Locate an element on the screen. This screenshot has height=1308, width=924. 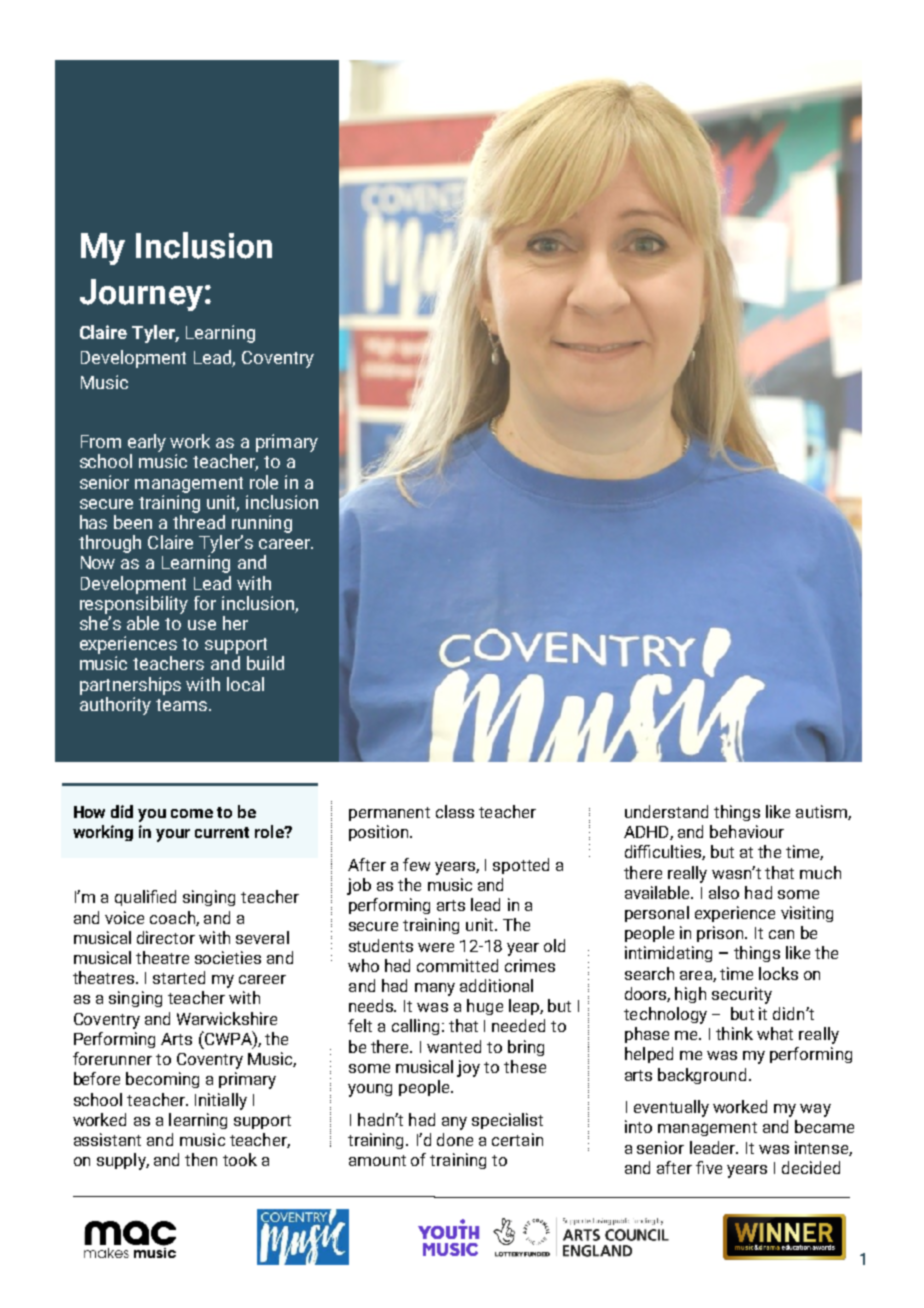
understand is located at coordinates (666, 811).
